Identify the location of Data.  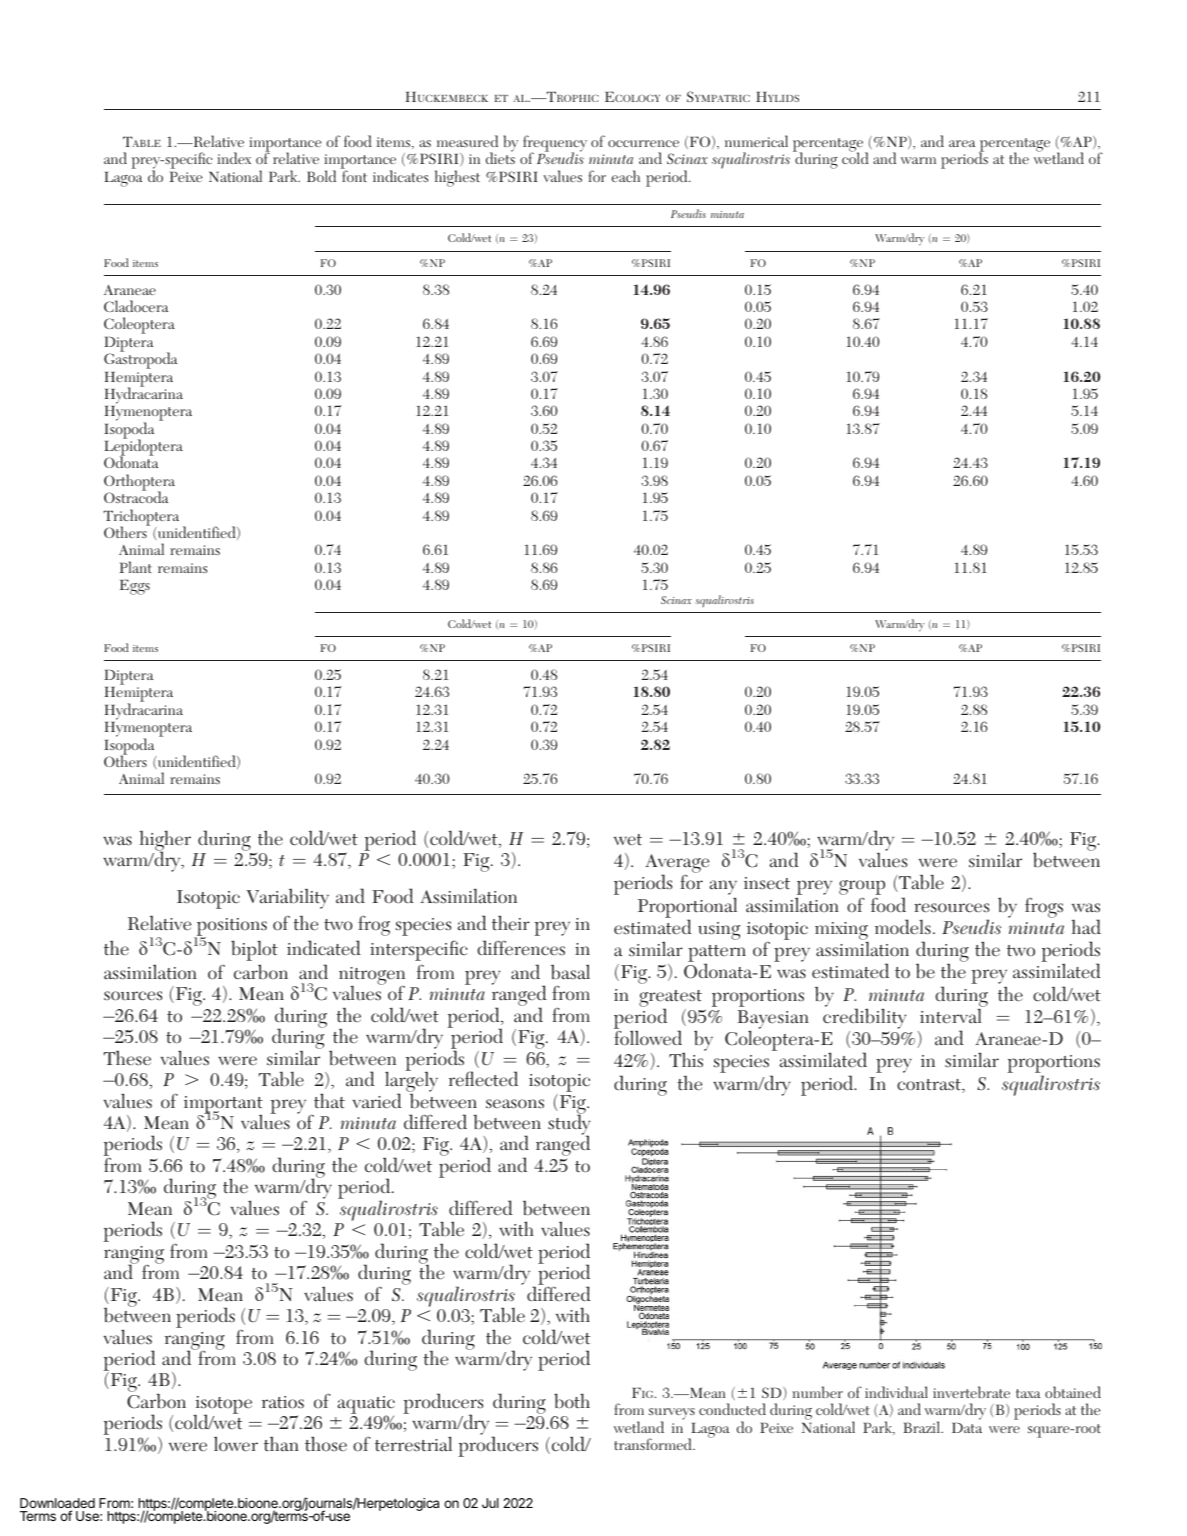
(967, 1427).
